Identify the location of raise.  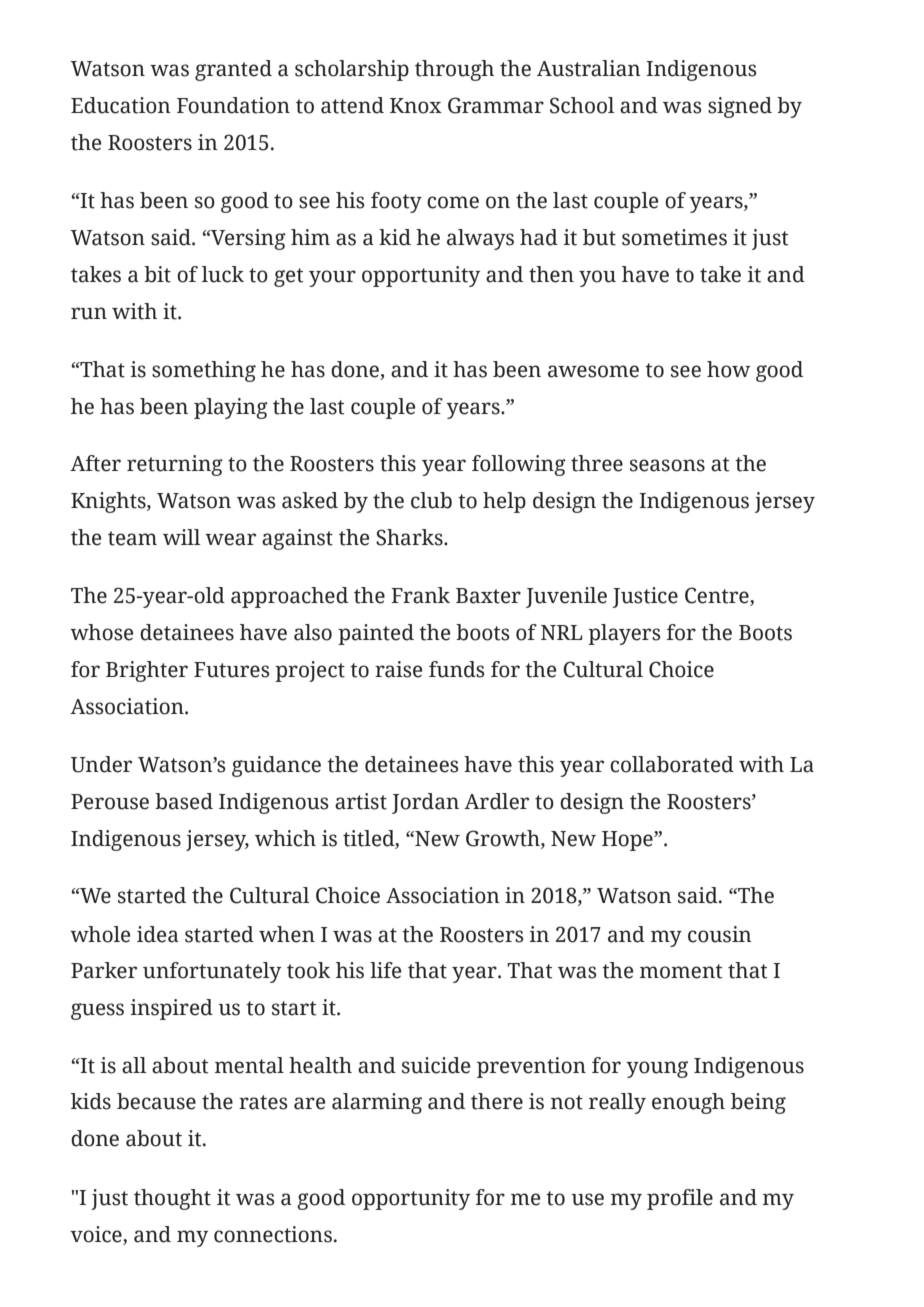
(398, 669).
